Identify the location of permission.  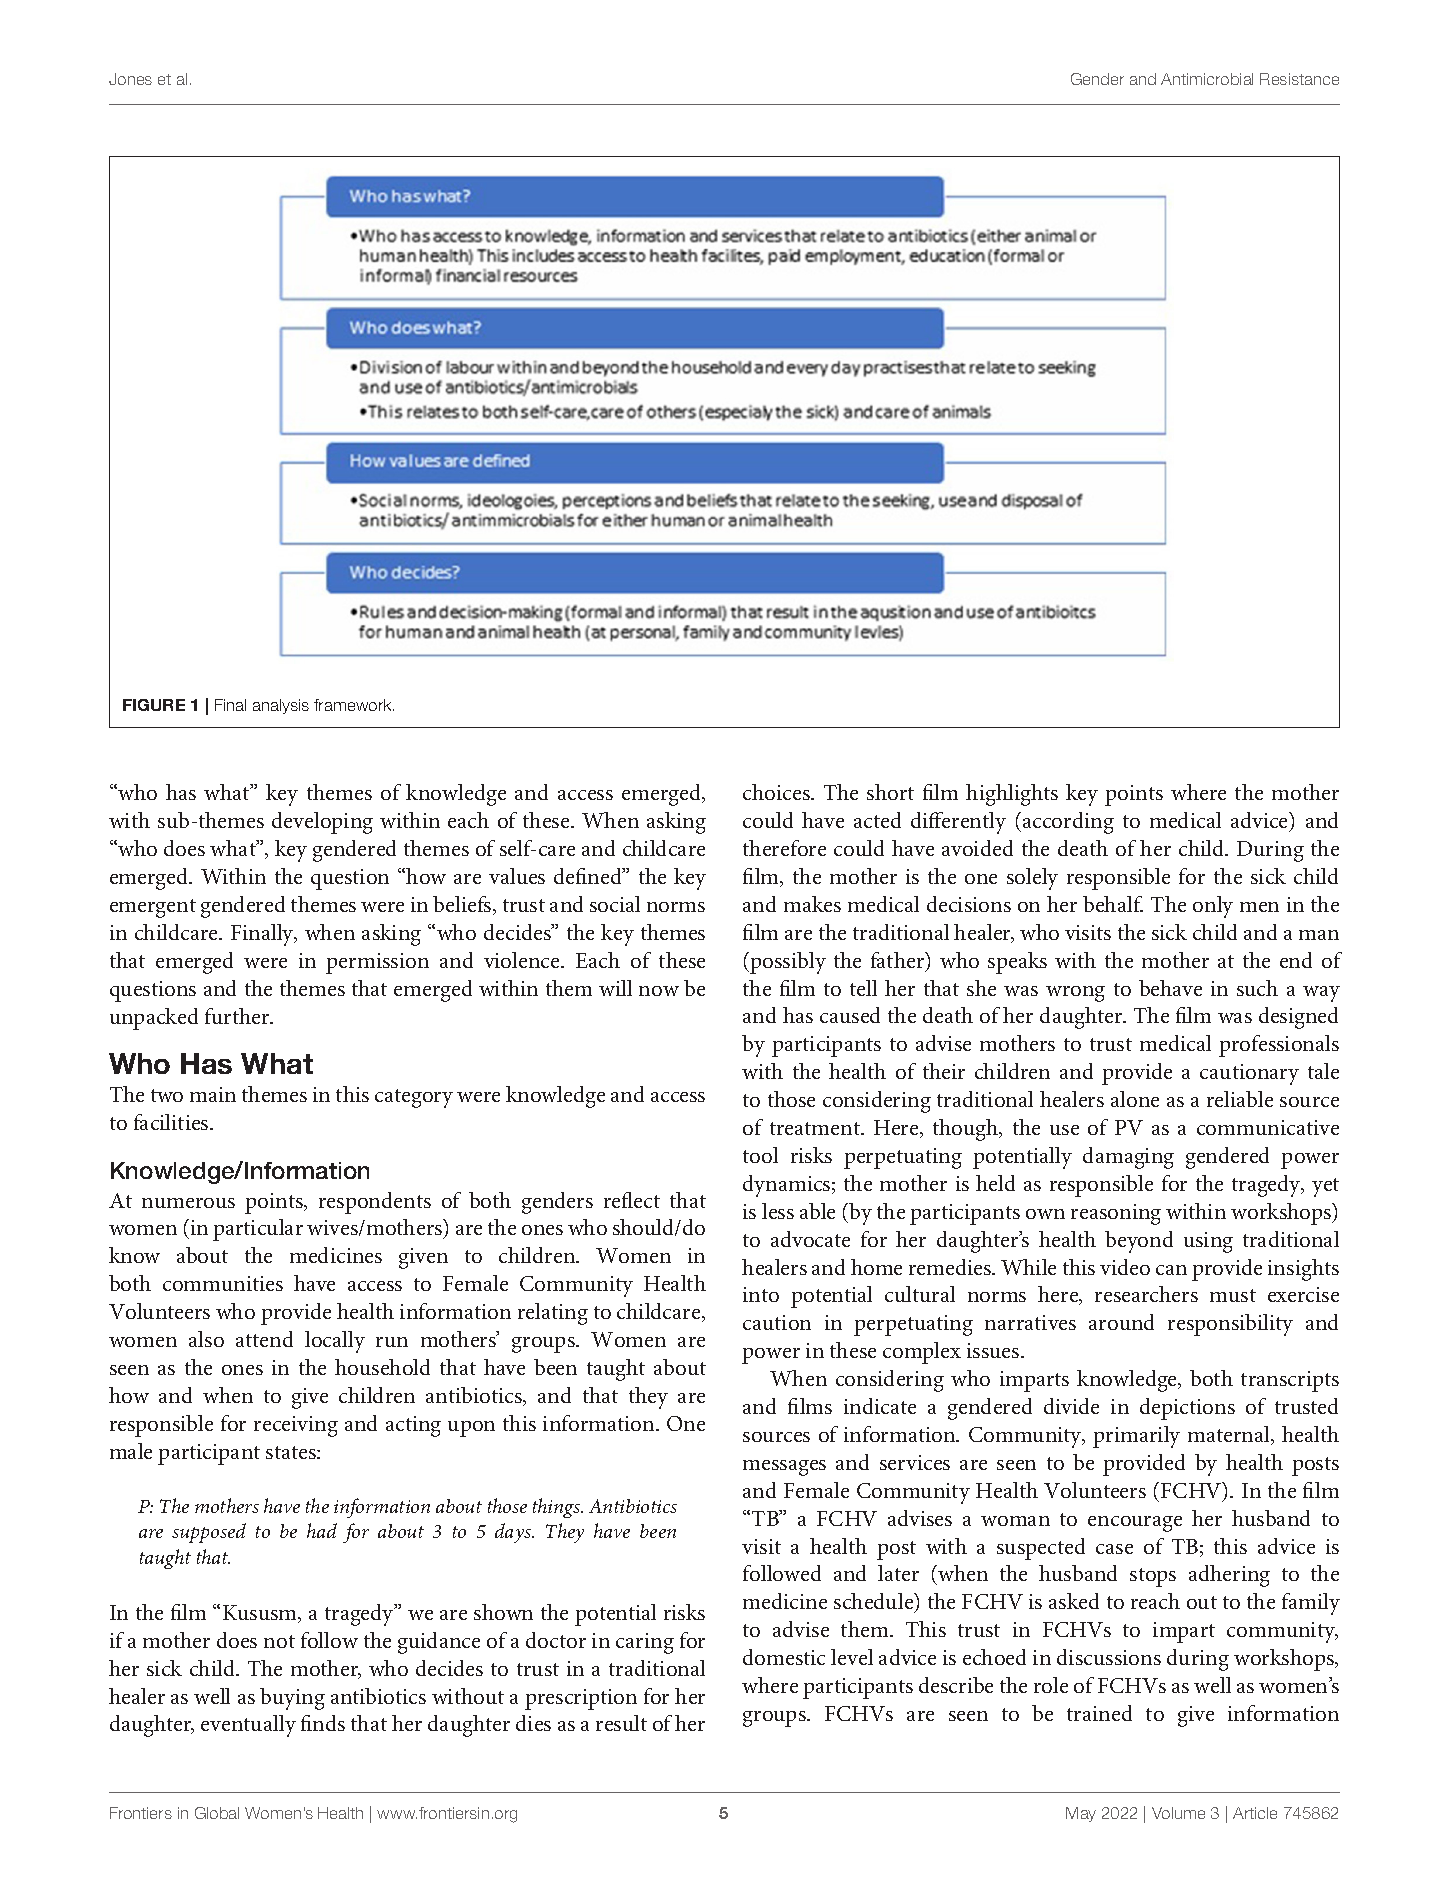
(377, 963).
